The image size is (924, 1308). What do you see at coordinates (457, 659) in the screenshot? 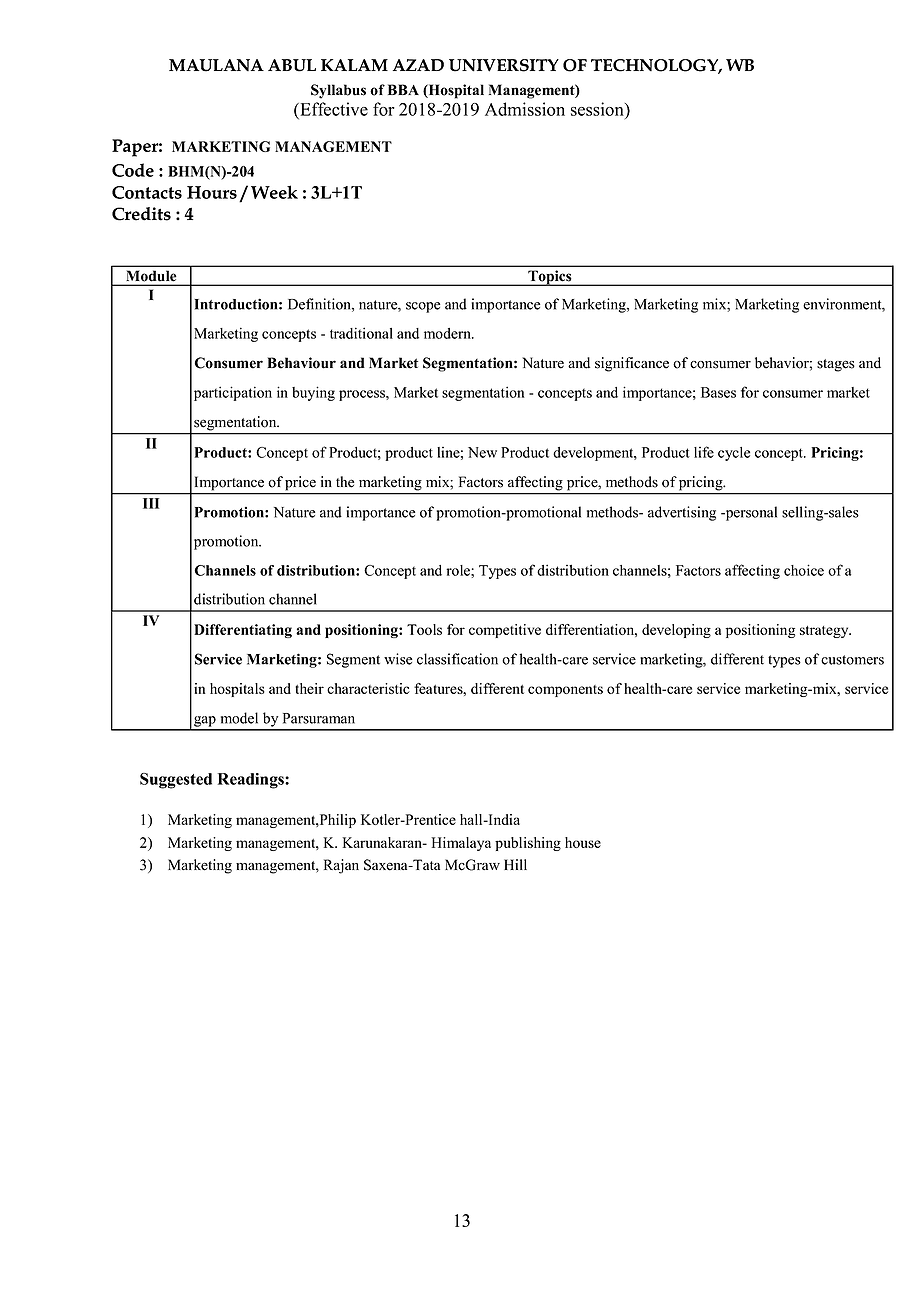
I see `classification` at bounding box center [457, 659].
